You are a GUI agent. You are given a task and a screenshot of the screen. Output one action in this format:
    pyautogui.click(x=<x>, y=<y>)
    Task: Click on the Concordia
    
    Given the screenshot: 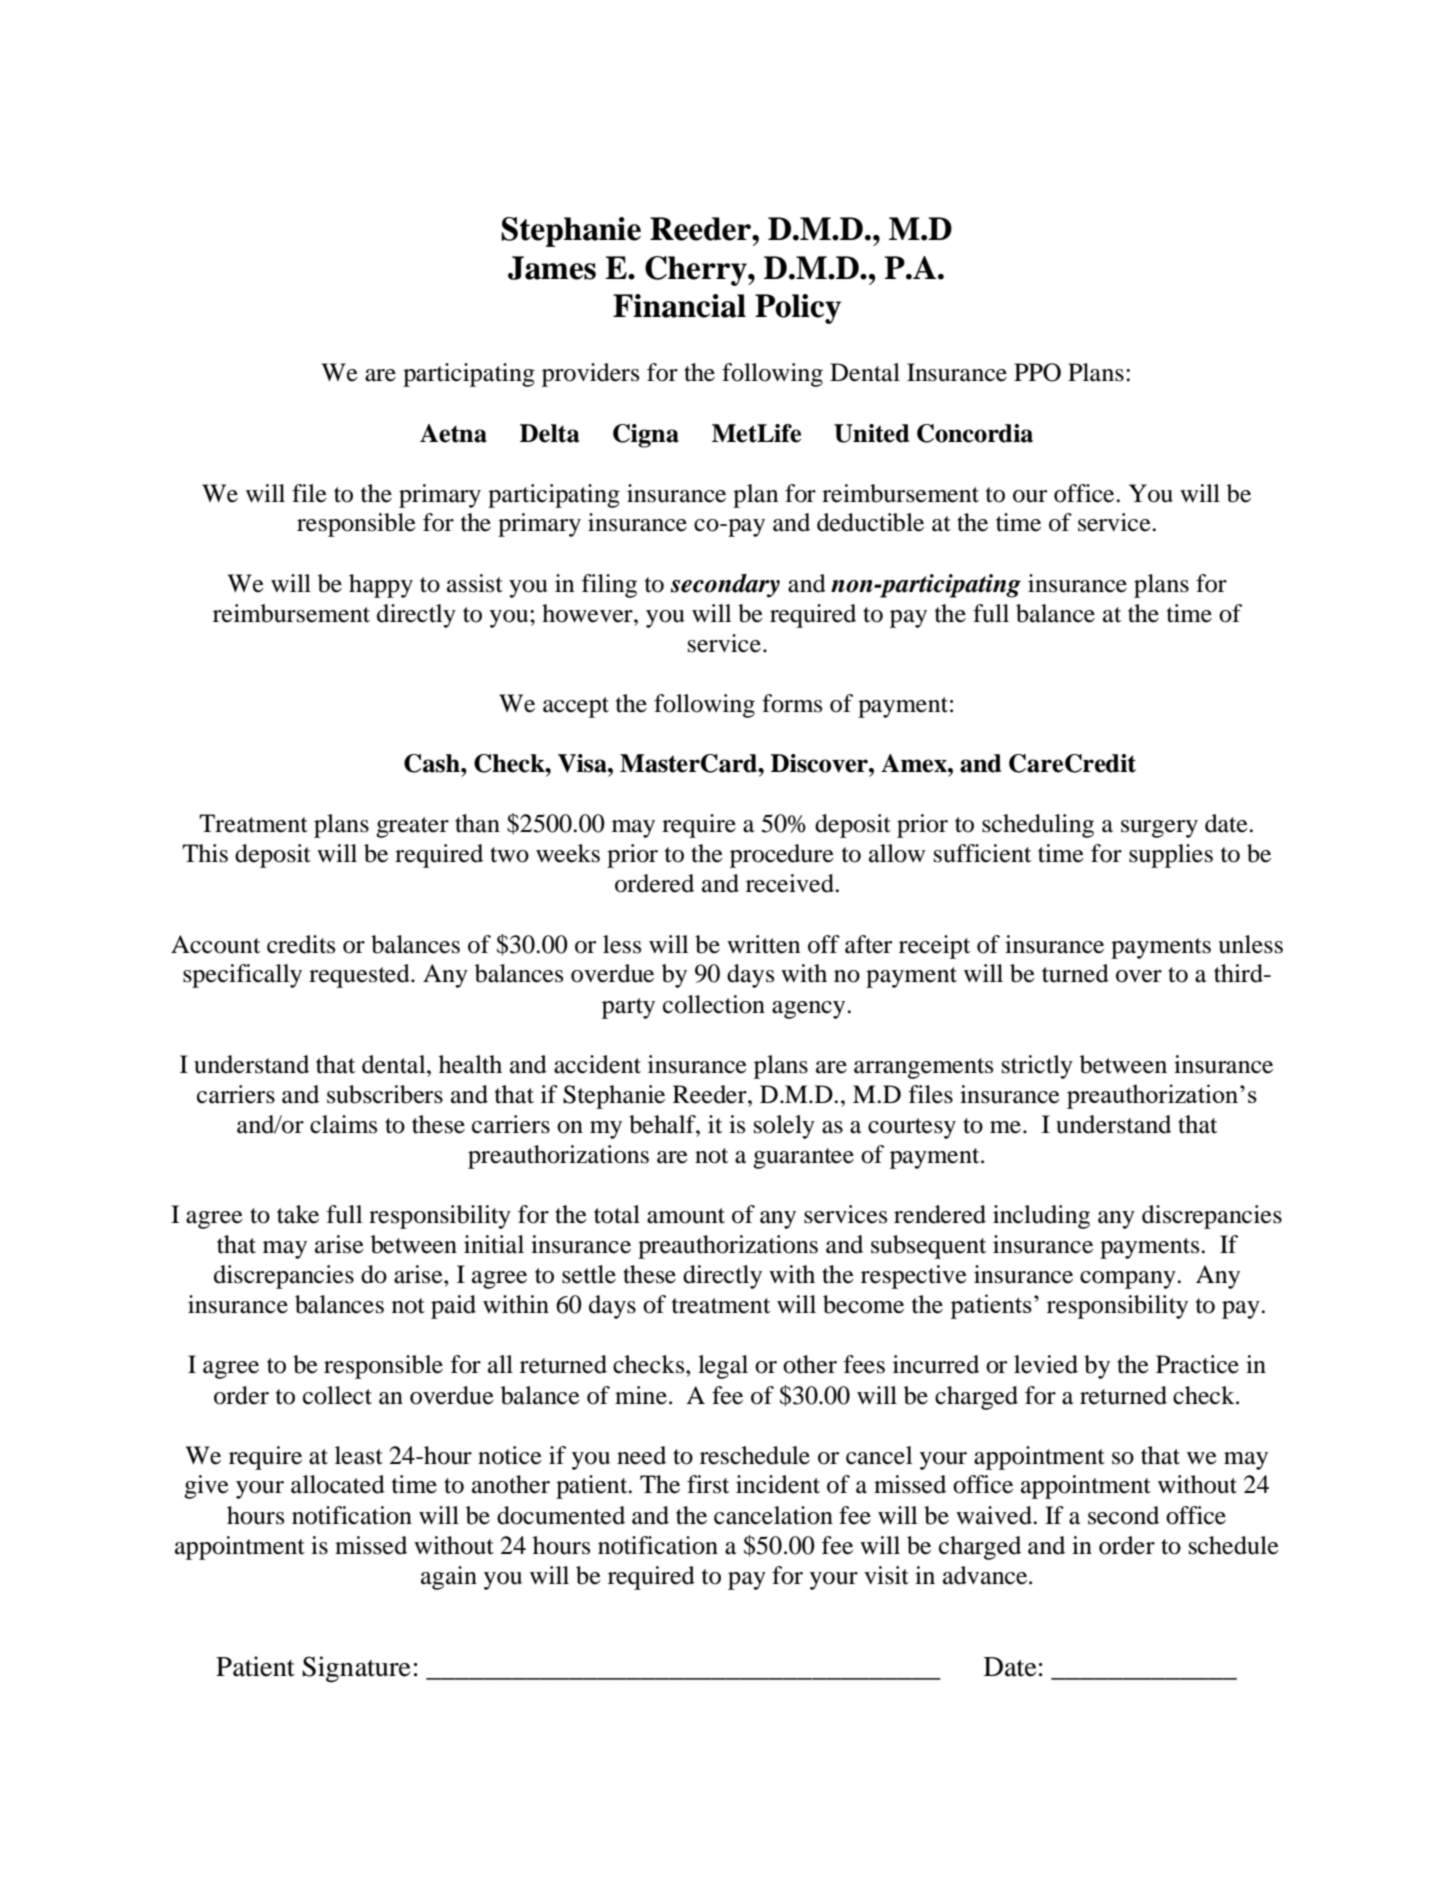 What is the action you would take?
    pyautogui.click(x=975, y=433)
